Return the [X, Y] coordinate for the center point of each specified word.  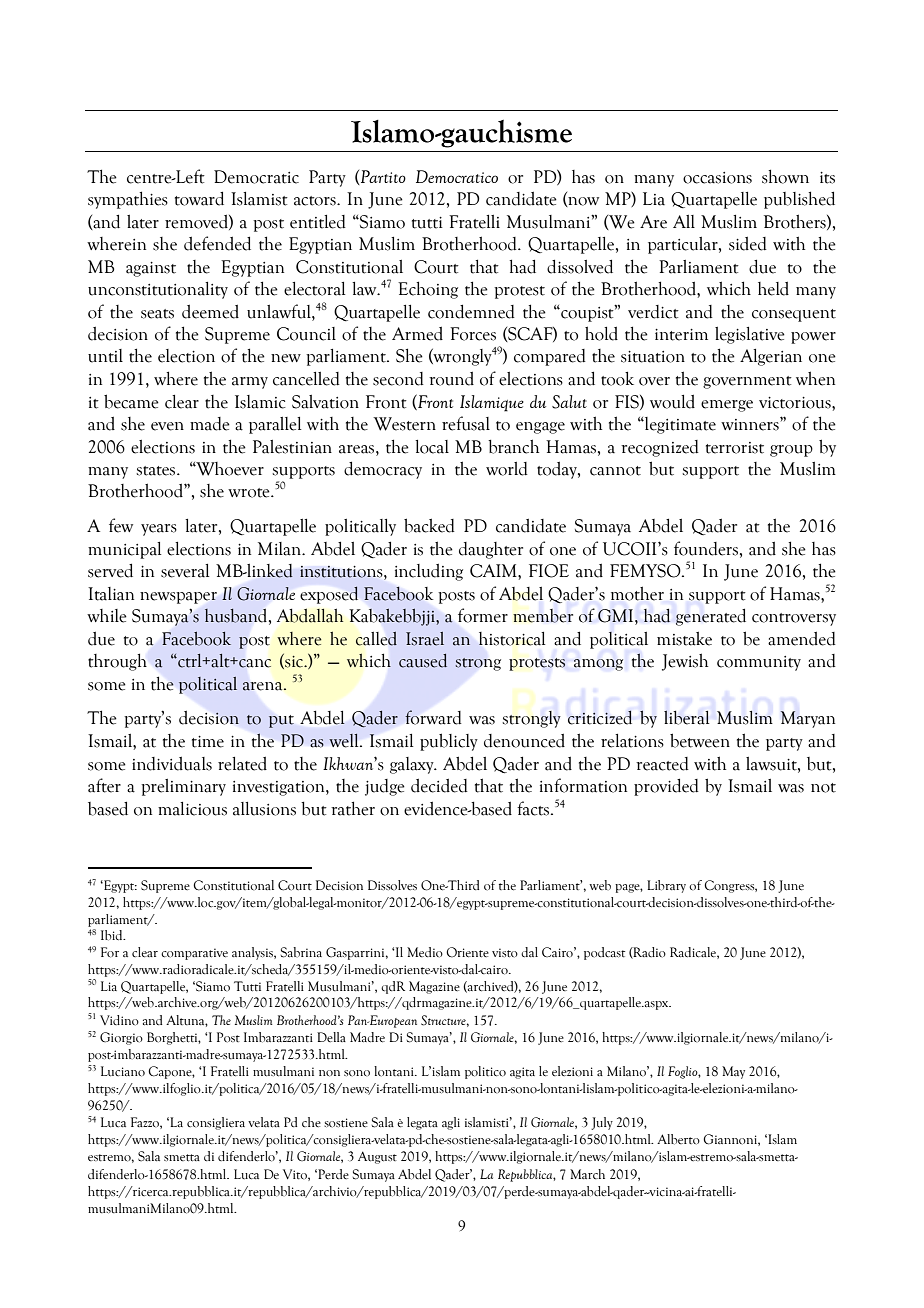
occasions [717, 178]
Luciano [123, 1071]
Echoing [428, 290]
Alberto [678, 1139]
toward [199, 198]
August [377, 1157]
